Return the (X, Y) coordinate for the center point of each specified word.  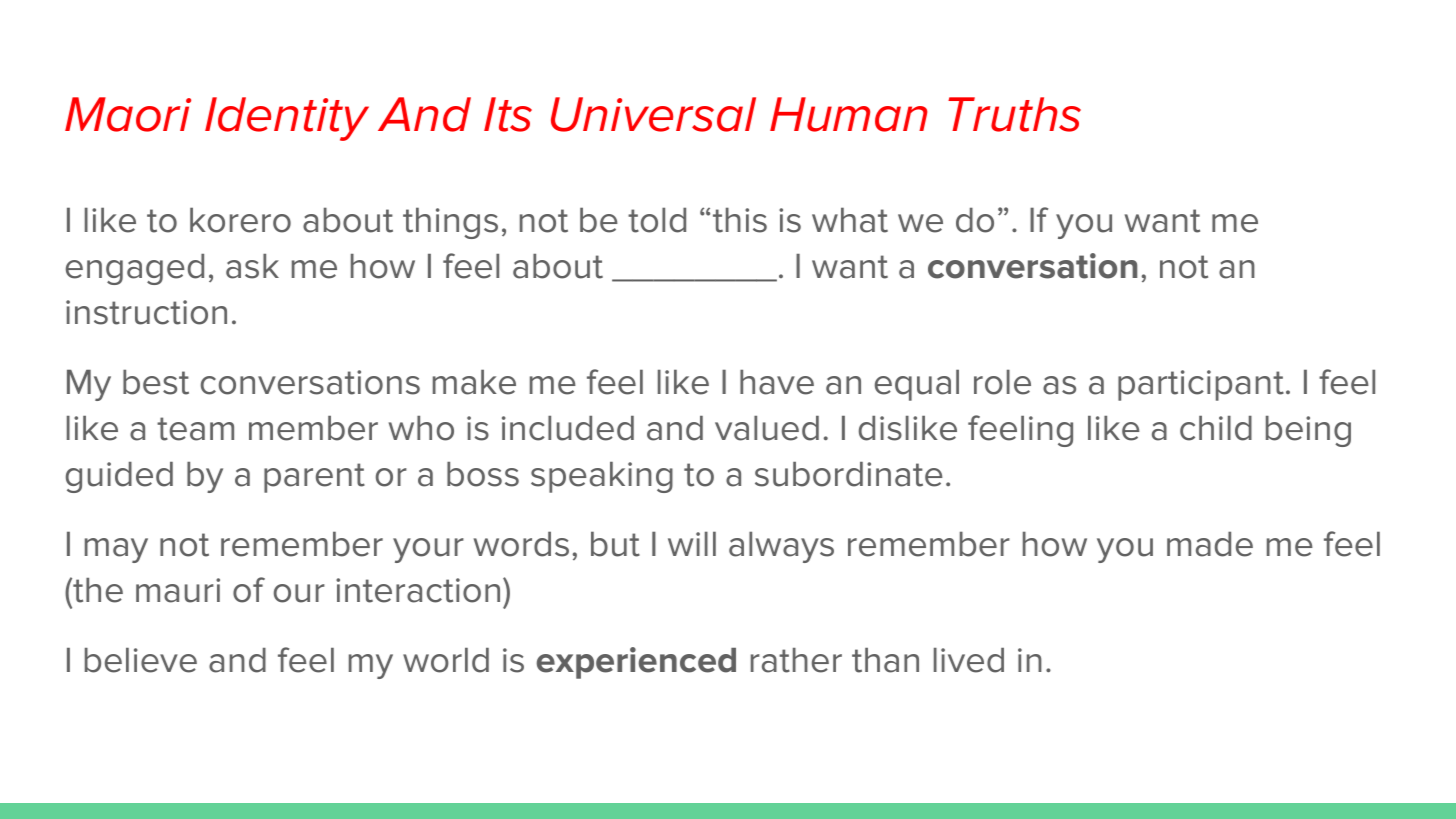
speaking (602, 477)
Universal (653, 114)
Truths (1014, 114)
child (1216, 428)
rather (796, 660)
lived (969, 660)
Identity (287, 119)
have (777, 382)
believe (141, 660)
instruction (146, 312)
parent (314, 478)
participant (1201, 385)
